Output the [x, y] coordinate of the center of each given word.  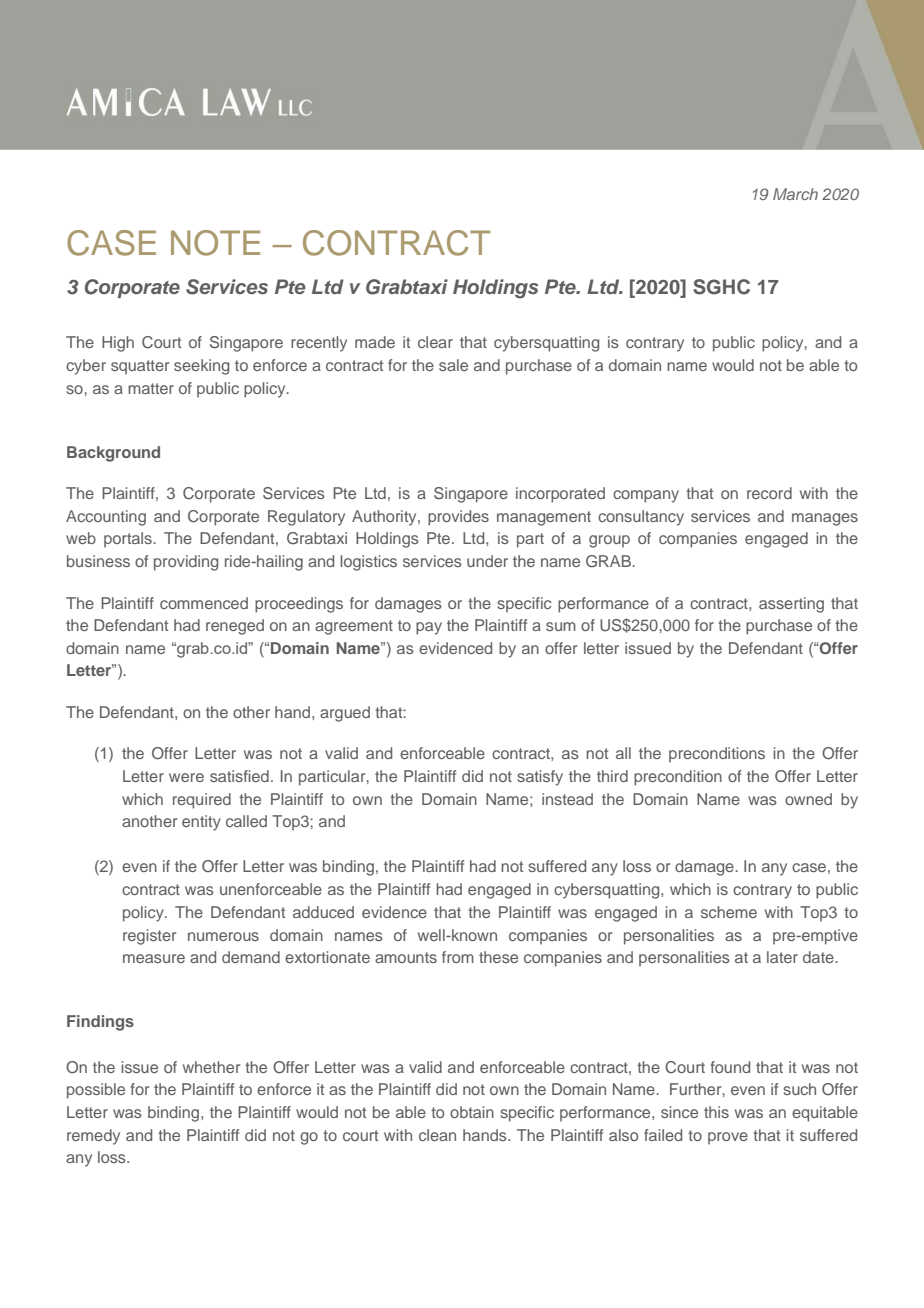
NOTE [215, 243]
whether [211, 1067]
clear [435, 342]
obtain [472, 1112]
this [716, 1112]
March [795, 194]
